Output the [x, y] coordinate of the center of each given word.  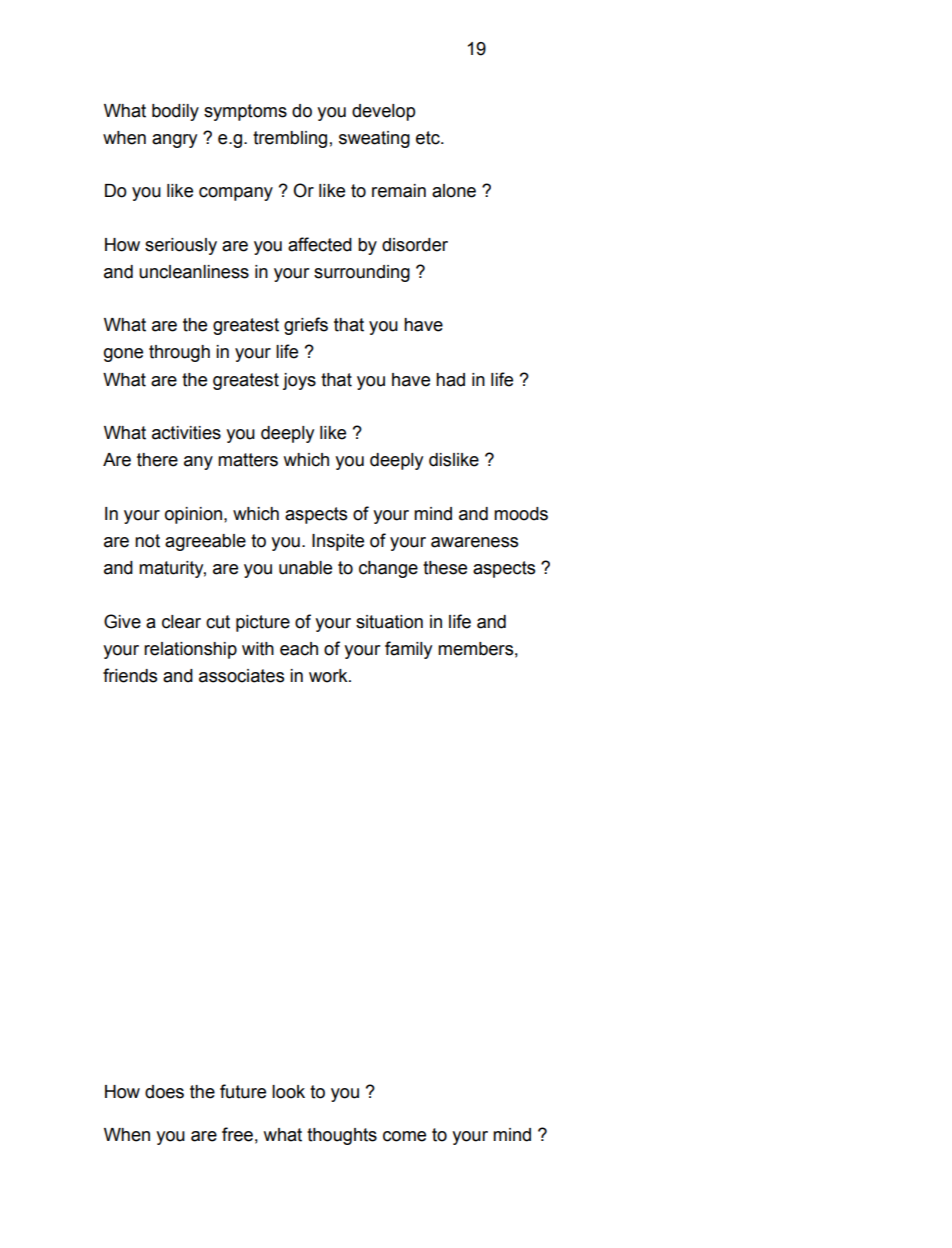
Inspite [338, 542]
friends [130, 675]
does [164, 1092]
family [408, 650]
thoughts [342, 1136]
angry [174, 141]
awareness [474, 542]
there [157, 460]
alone [454, 191]
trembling [290, 139]
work [329, 676]
